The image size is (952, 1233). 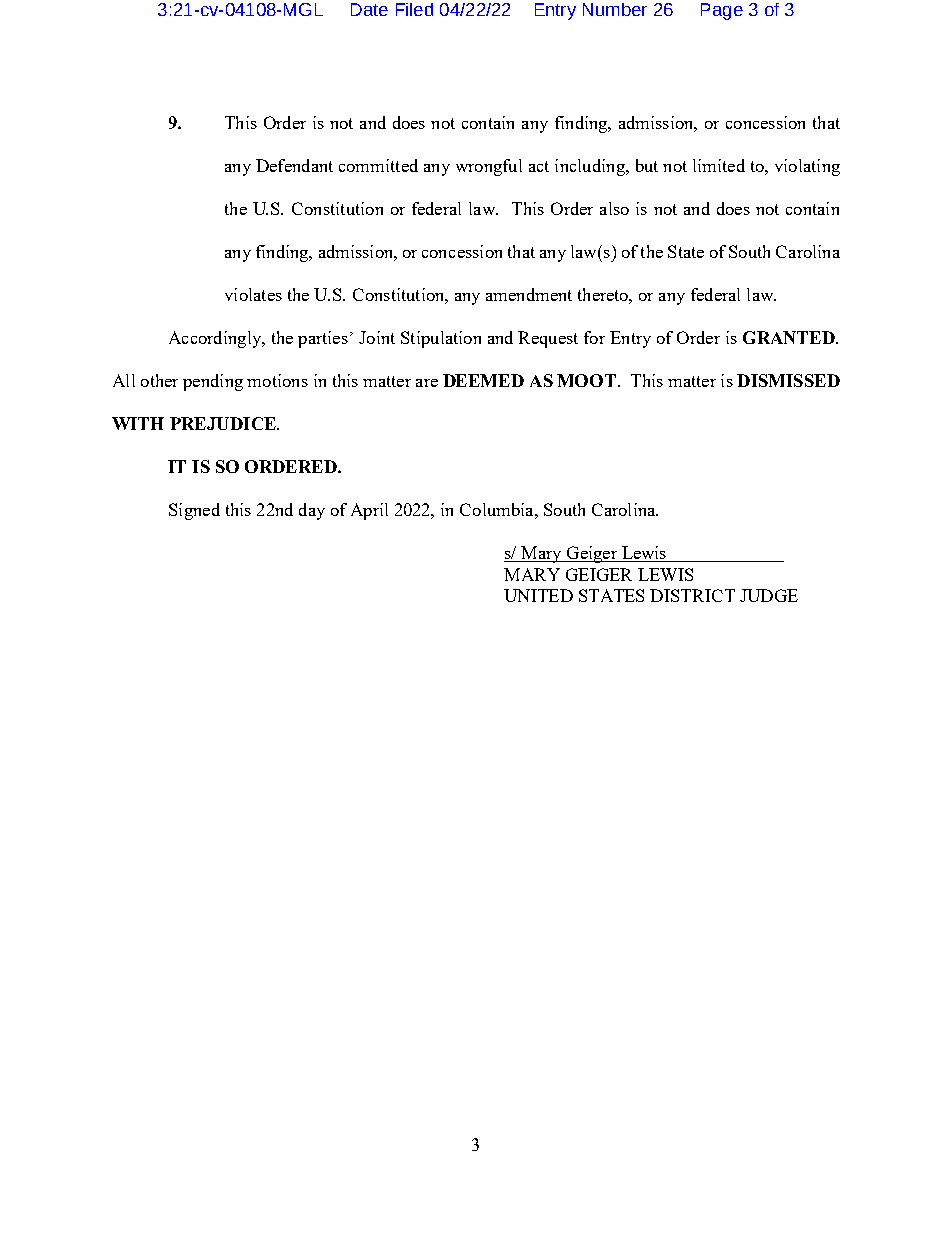 I want to click on Page, so click(x=722, y=11).
